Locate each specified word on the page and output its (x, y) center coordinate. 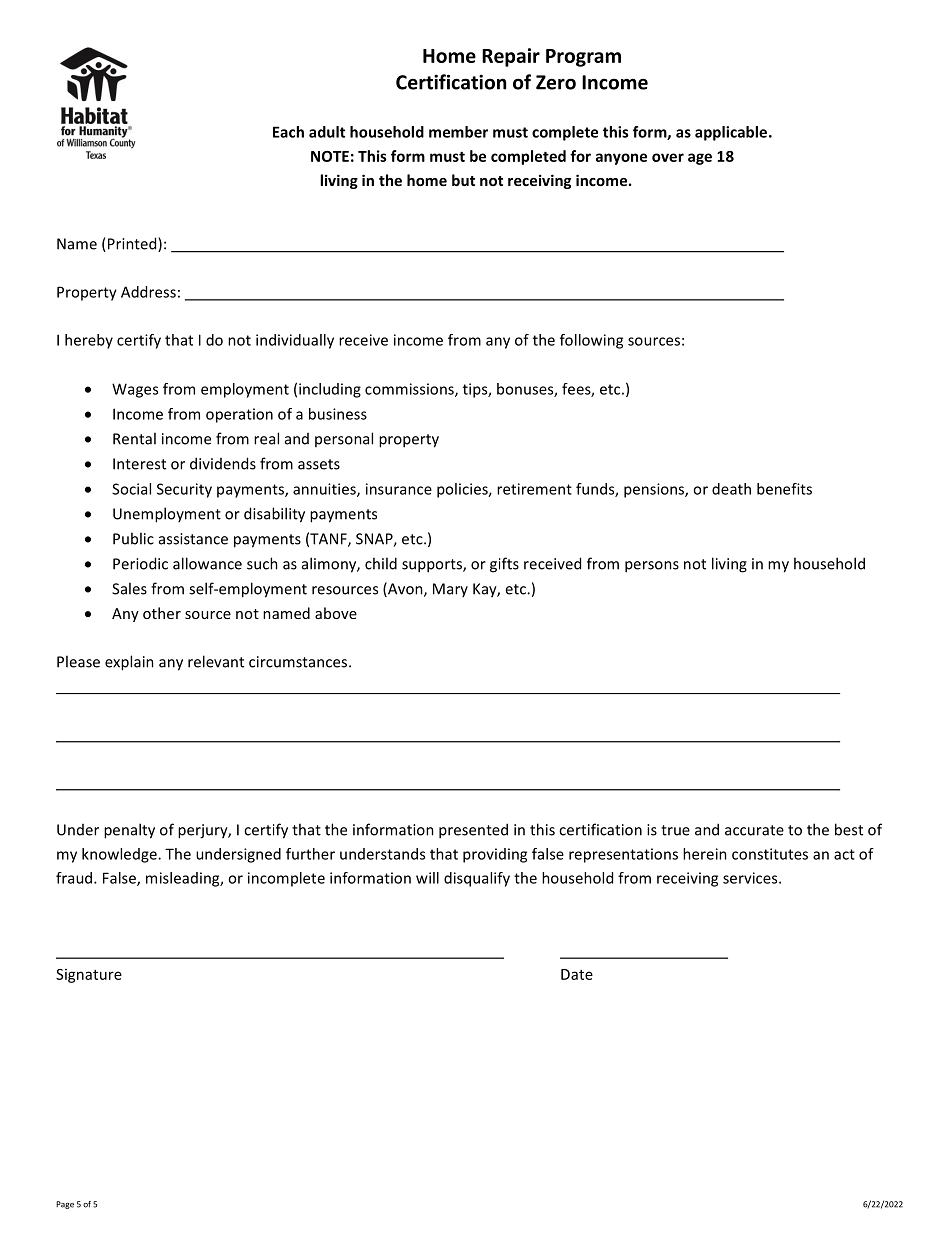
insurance (399, 489)
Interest (139, 464)
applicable (731, 133)
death (731, 489)
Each (288, 132)
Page (65, 1205)
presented (473, 831)
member (458, 132)
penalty (129, 831)
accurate (754, 830)
